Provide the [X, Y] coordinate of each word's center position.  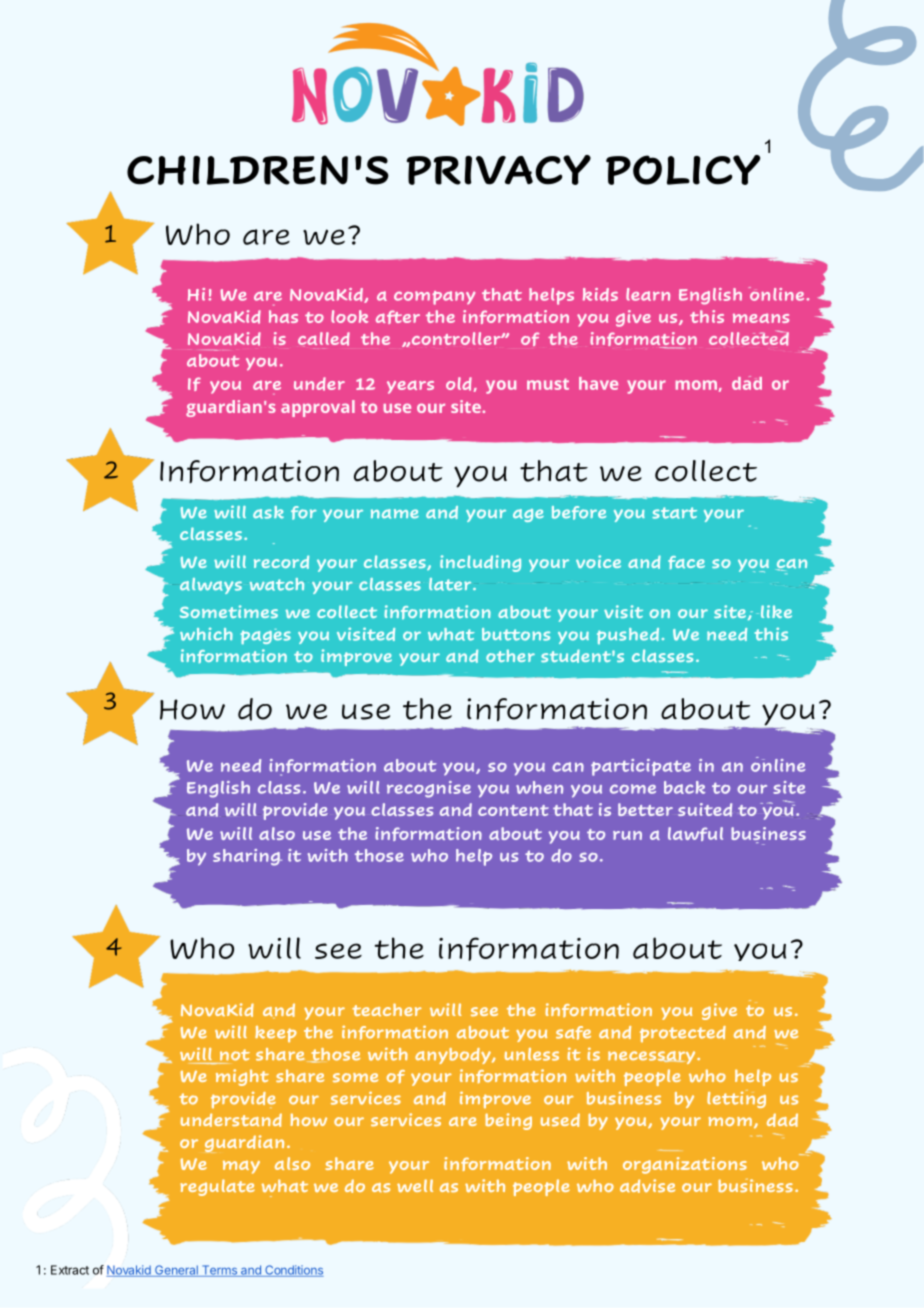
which [206, 634]
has [283, 316]
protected [683, 1034]
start [674, 513]
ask [268, 512]
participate [641, 767]
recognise [429, 789]
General [176, 1271]
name [395, 514]
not [235, 1055]
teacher [387, 1010]
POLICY [683, 170]
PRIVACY [499, 170]
